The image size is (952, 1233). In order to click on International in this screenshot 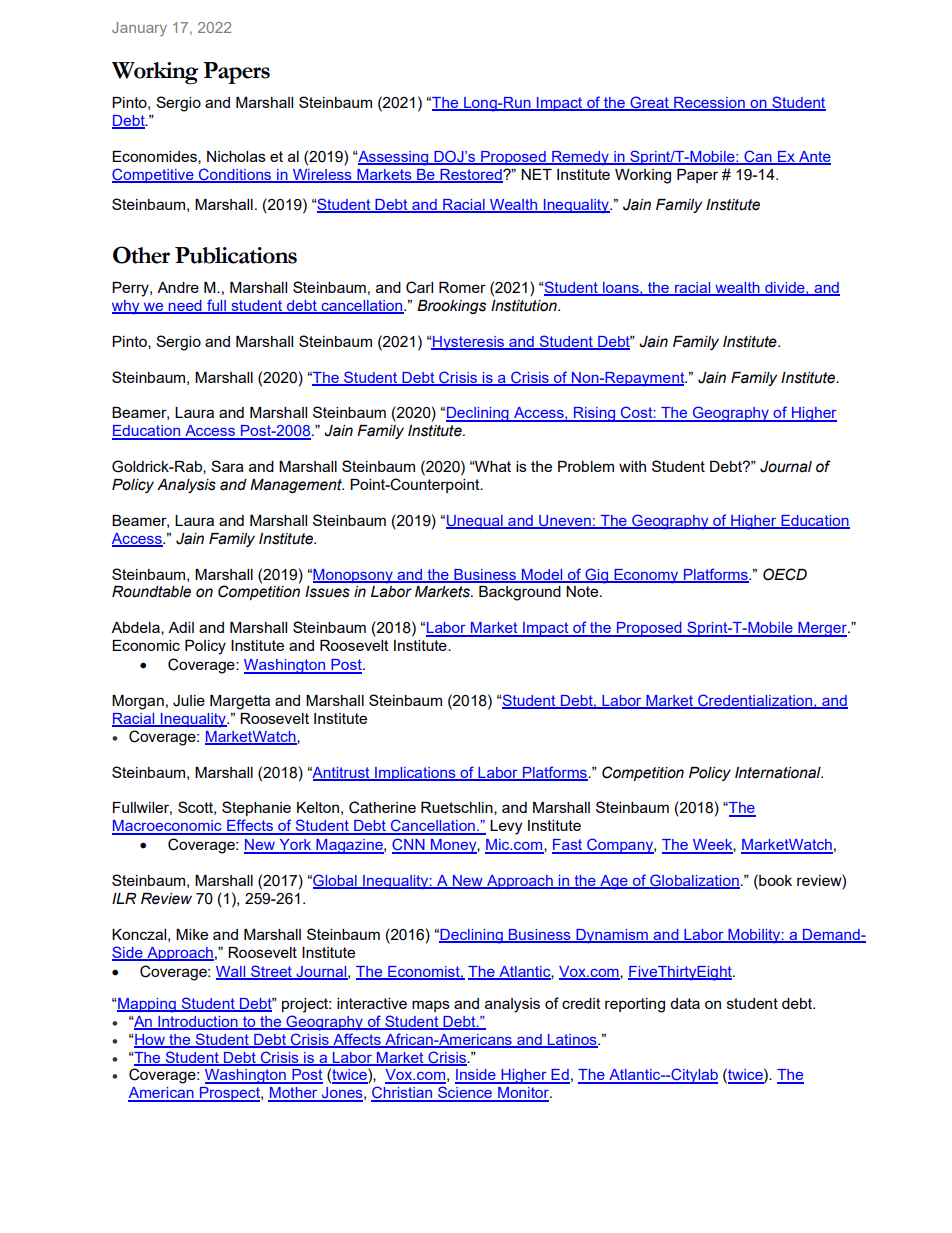, I will do `click(779, 773)`.
